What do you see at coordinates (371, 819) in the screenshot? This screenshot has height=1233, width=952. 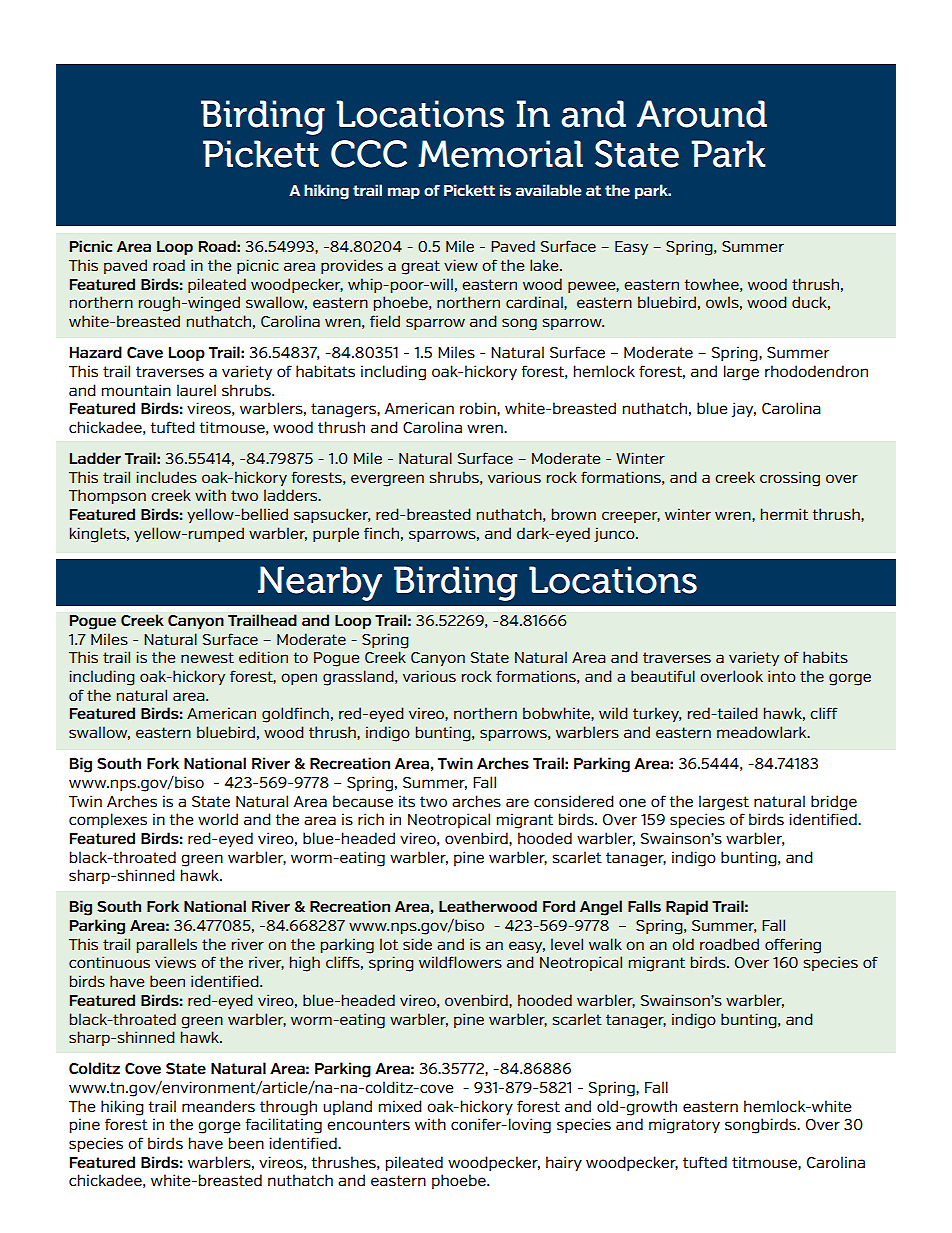 I see `rich` at bounding box center [371, 819].
